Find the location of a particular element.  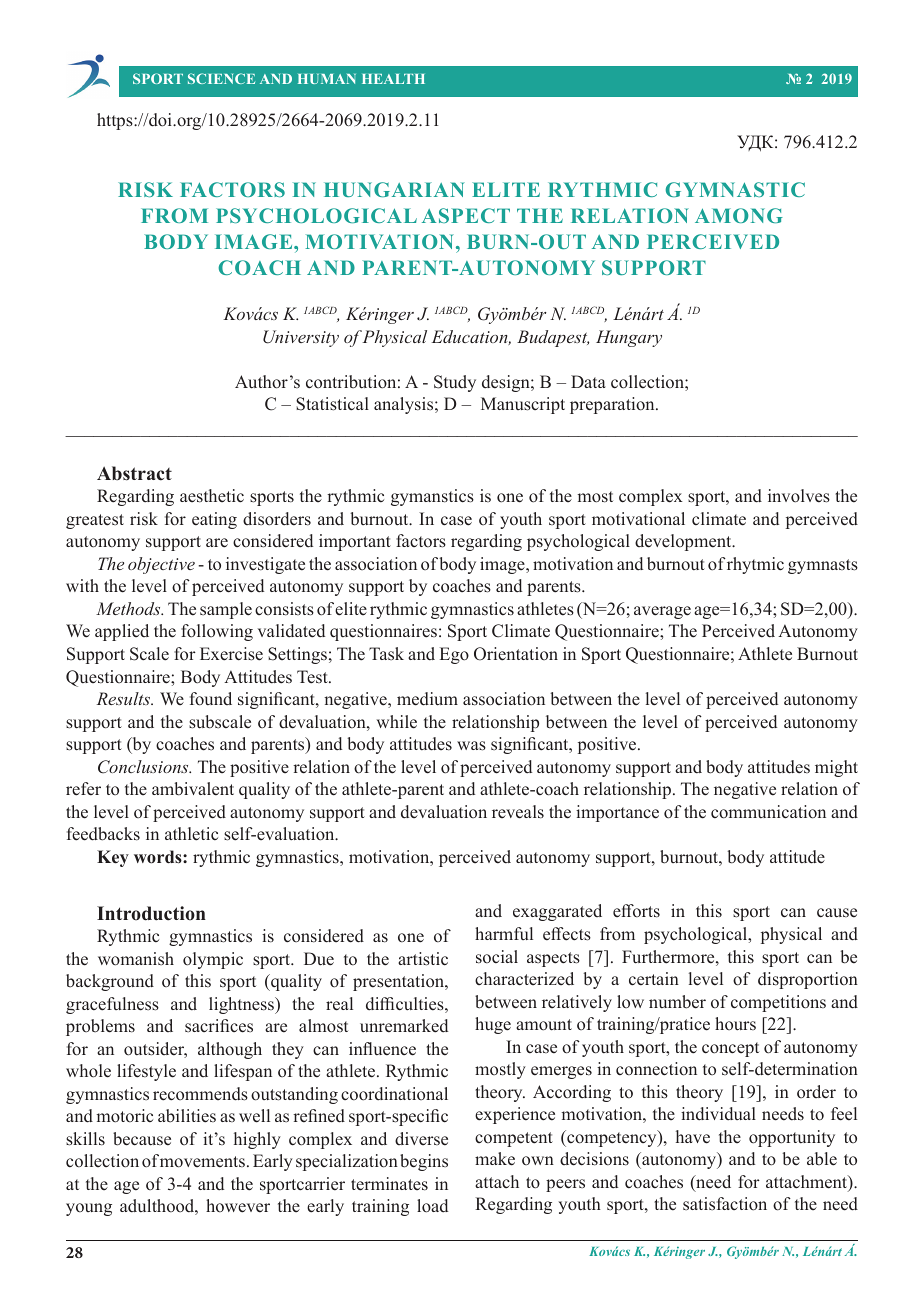

communication is located at coordinates (768, 812).
